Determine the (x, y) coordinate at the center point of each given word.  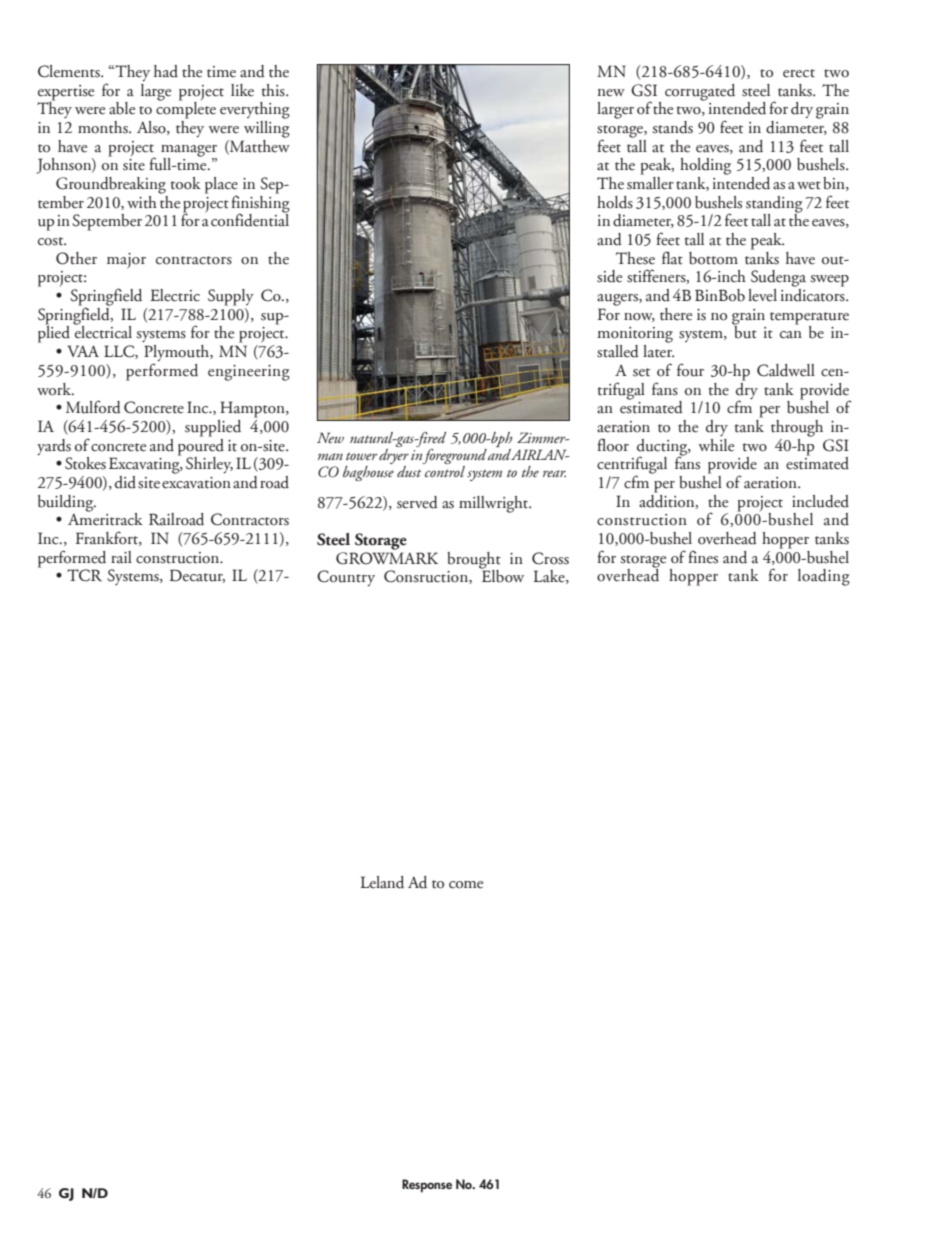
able (122, 108)
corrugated (700, 92)
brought (474, 561)
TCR (84, 575)
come (466, 885)
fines (703, 557)
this (274, 90)
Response (427, 1186)
